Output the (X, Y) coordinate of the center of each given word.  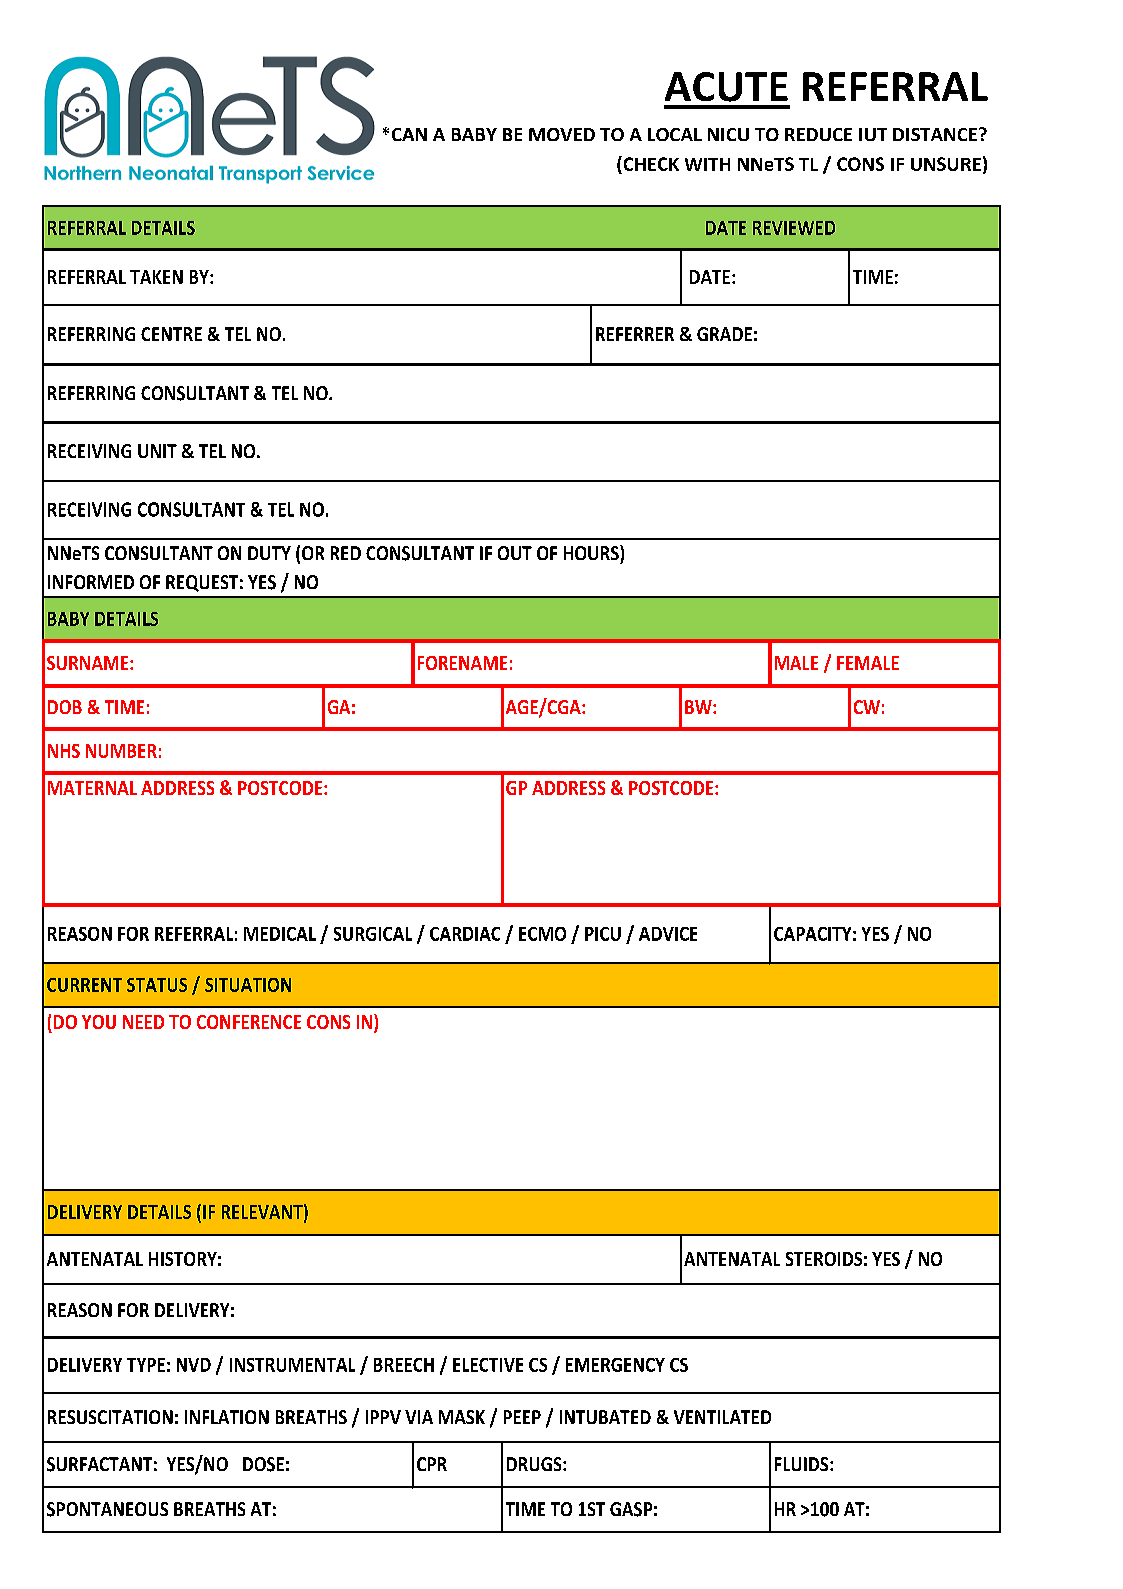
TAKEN (156, 277)
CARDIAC (465, 934)
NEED (143, 1022)
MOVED (562, 134)
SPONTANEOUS (107, 1509)
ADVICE (668, 934)
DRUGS (535, 1464)
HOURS (592, 552)
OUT (515, 553)
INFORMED (91, 582)
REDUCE (818, 134)
